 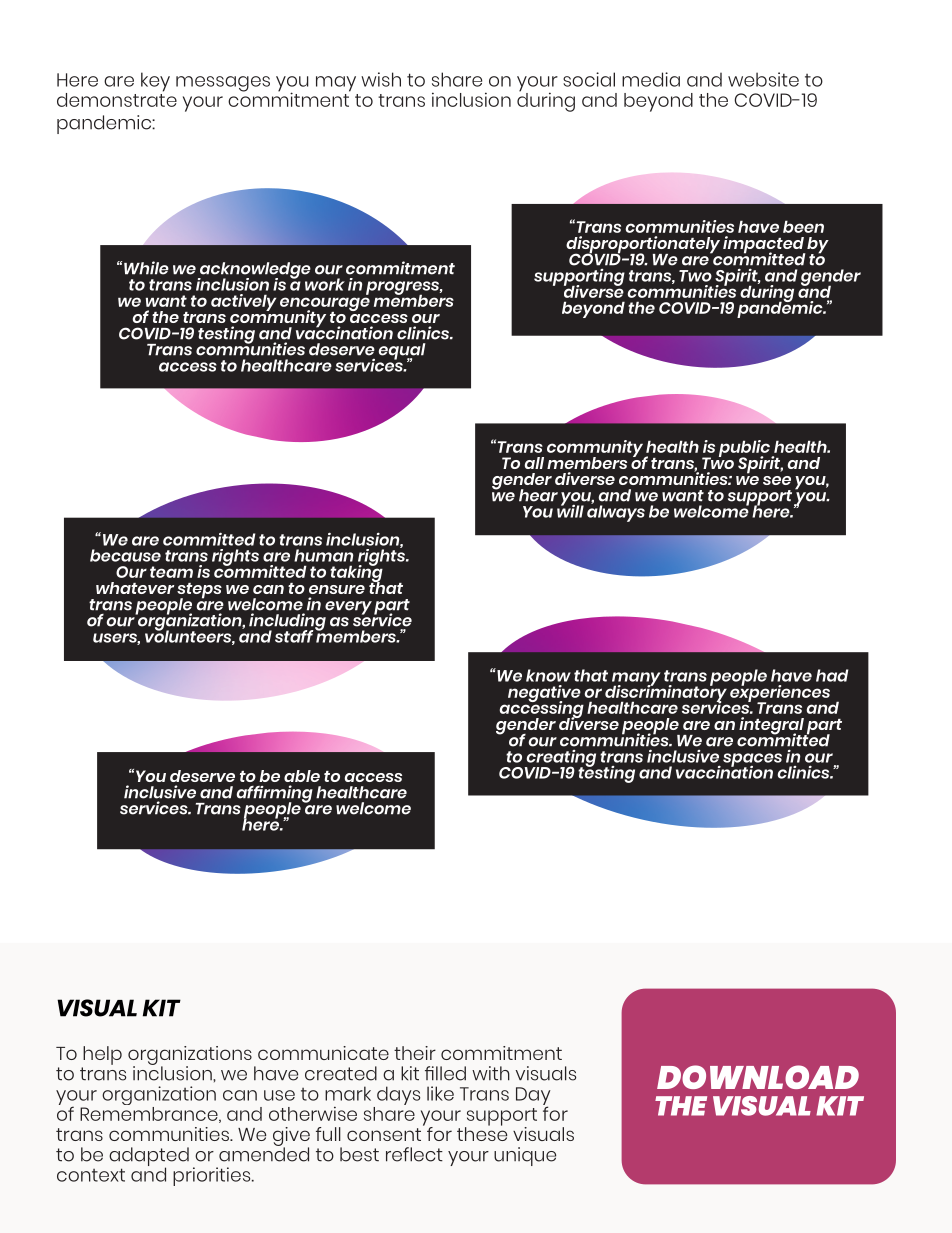 What do you see at coordinates (832, 675) in the screenshot?
I see `had` at bounding box center [832, 675].
